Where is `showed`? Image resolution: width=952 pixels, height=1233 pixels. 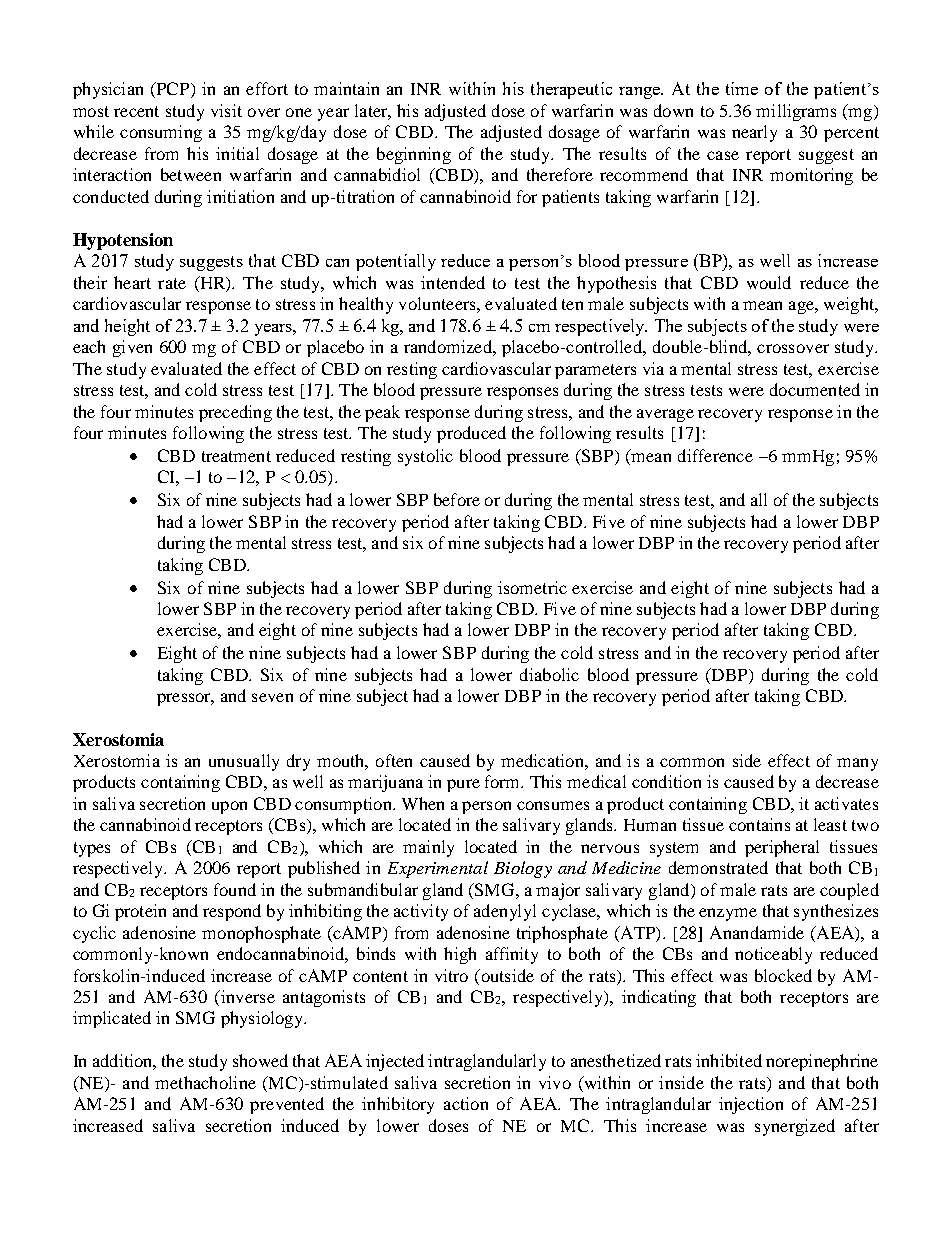
showed is located at coordinates (260, 1060).
